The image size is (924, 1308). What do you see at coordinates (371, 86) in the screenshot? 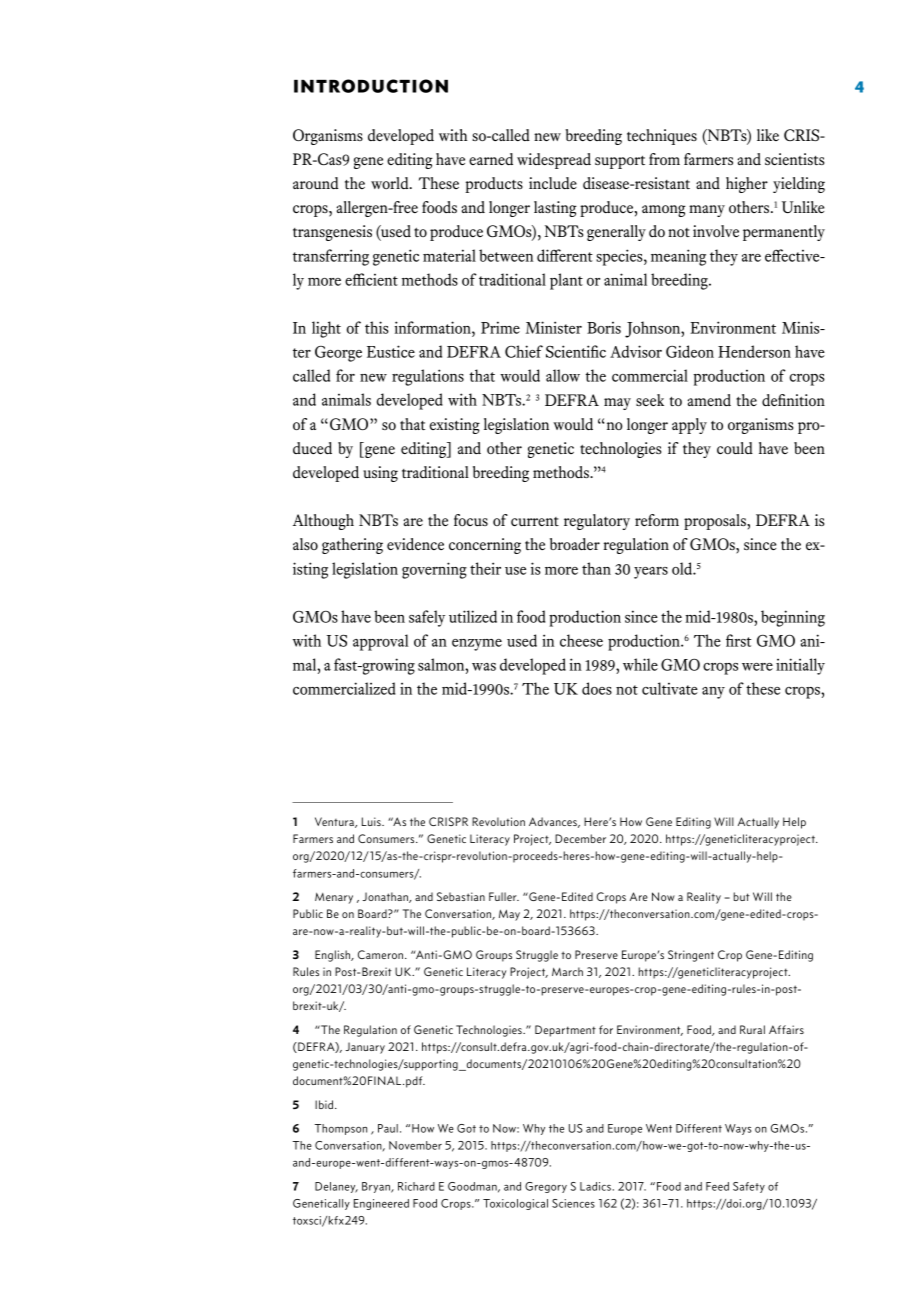
I see `INTRODUCTION` at bounding box center [371, 86].
